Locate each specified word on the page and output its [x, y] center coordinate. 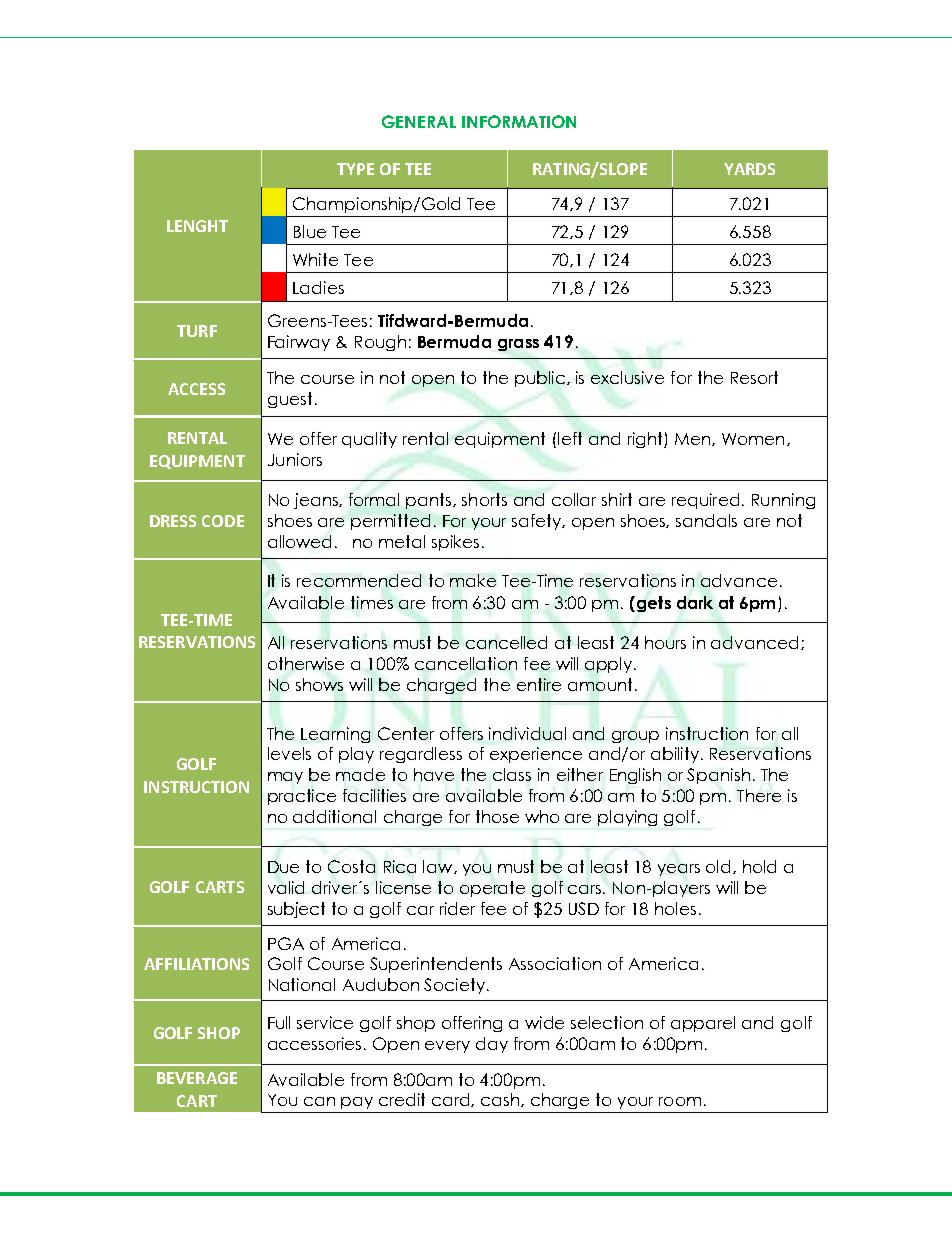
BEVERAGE [197, 1078]
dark [695, 602]
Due [283, 867]
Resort [754, 377]
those [497, 816]
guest [290, 400]
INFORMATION [519, 121]
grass [518, 345]
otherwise [306, 663]
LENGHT [197, 226]
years [679, 870]
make [473, 580]
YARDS [749, 169]
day [492, 1045]
